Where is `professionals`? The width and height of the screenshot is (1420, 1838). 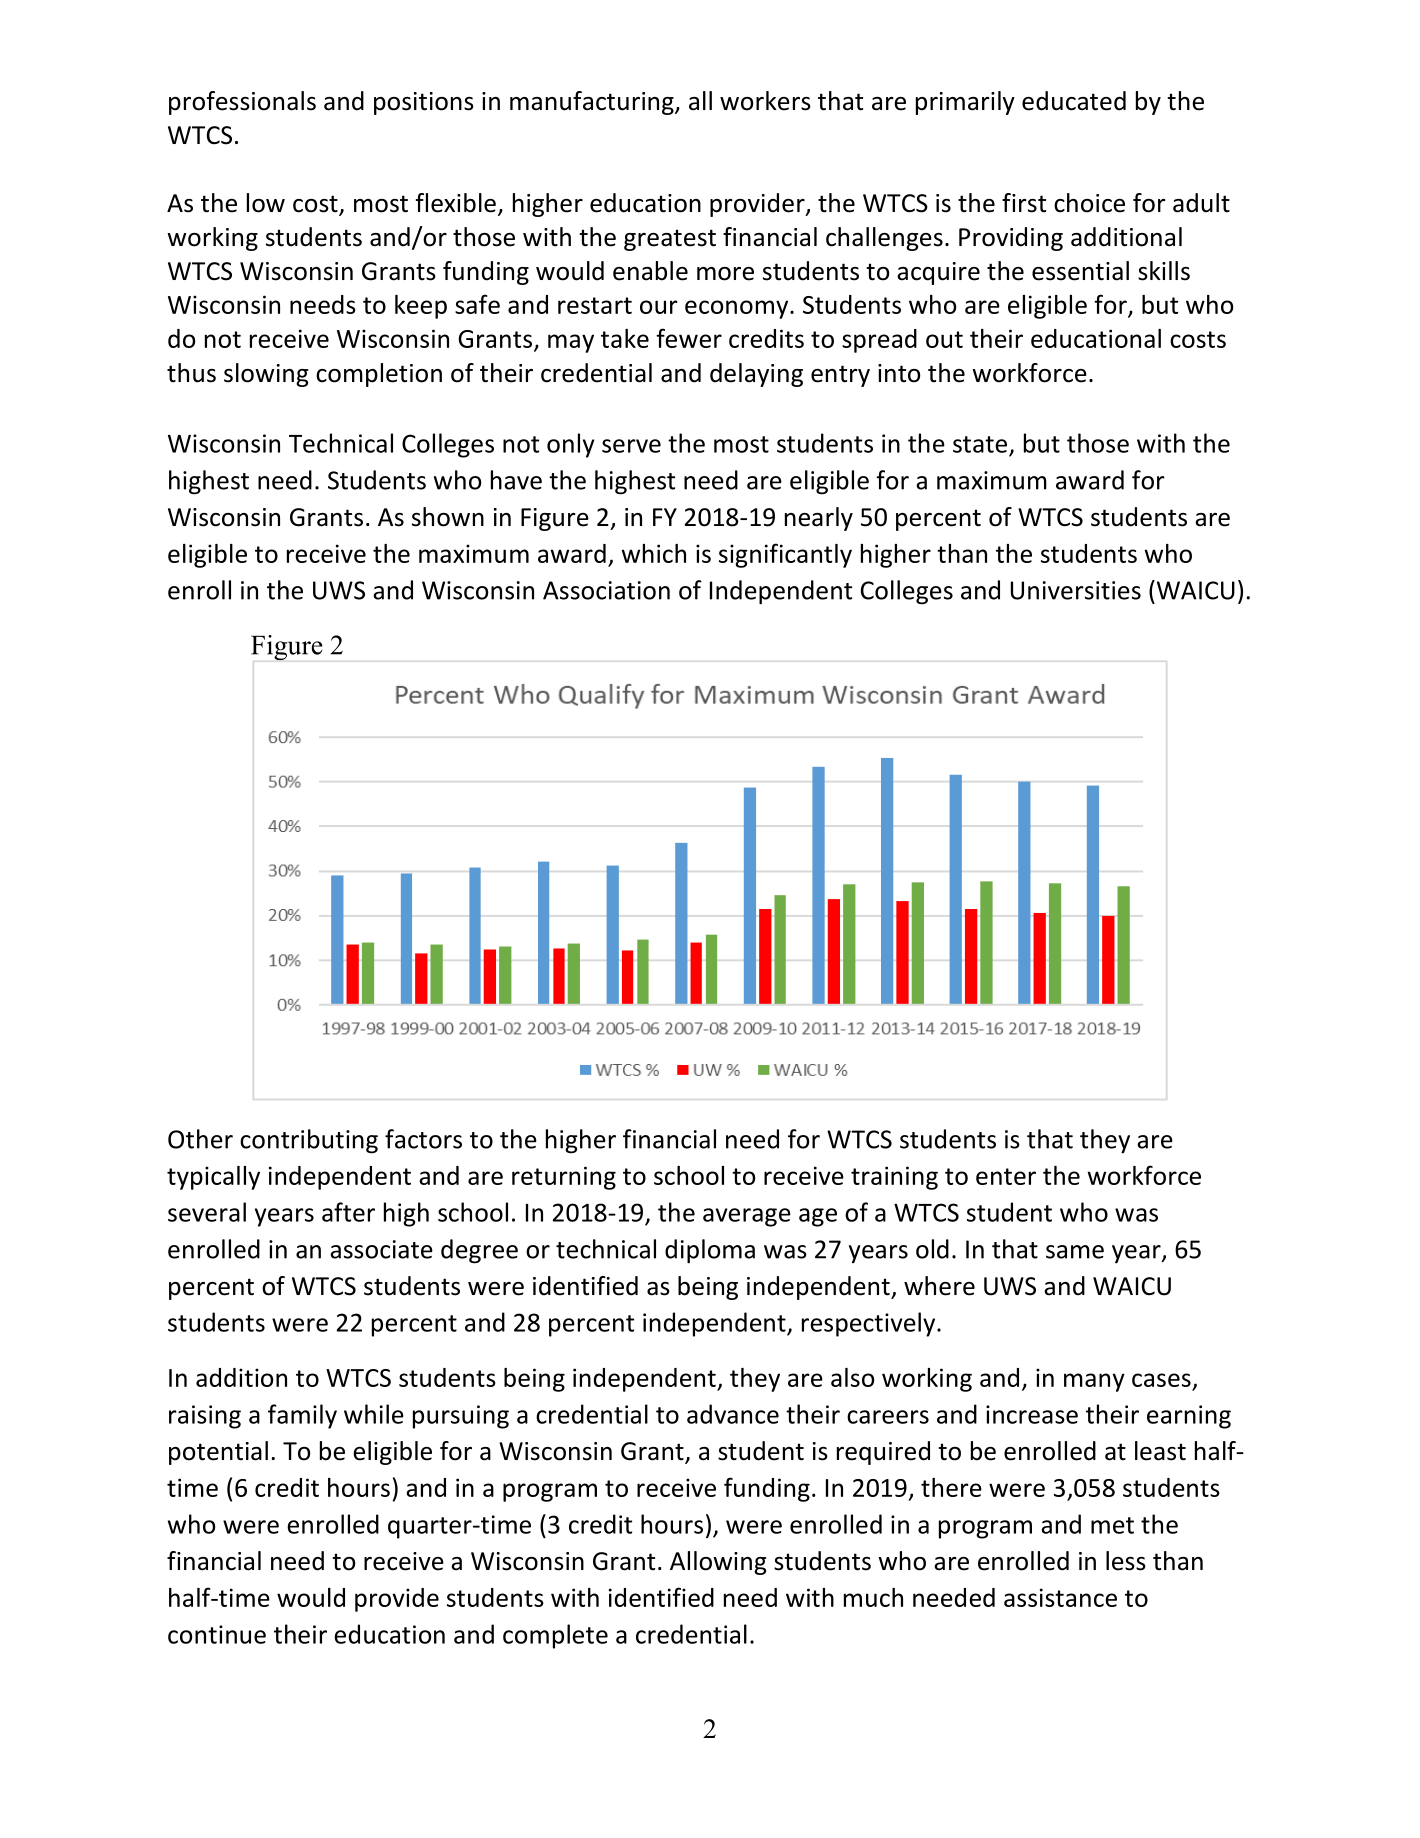 professionals is located at coordinates (242, 103).
